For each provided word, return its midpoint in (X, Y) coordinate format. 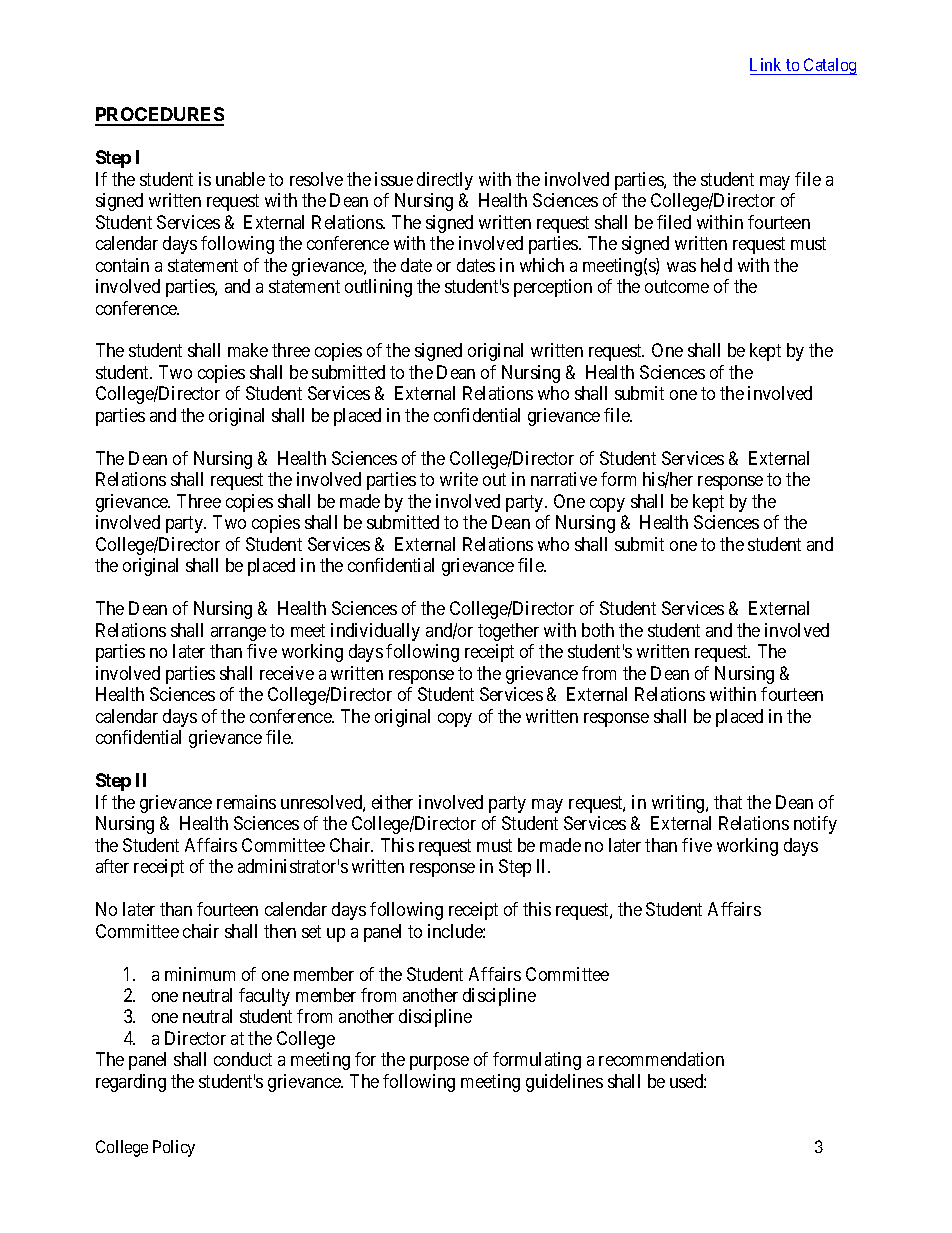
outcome (677, 286)
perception (553, 288)
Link (765, 64)
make (248, 350)
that (728, 802)
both (598, 630)
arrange (238, 634)
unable (240, 179)
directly (445, 181)
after (112, 866)
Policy (174, 1148)
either (392, 802)
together (508, 632)
